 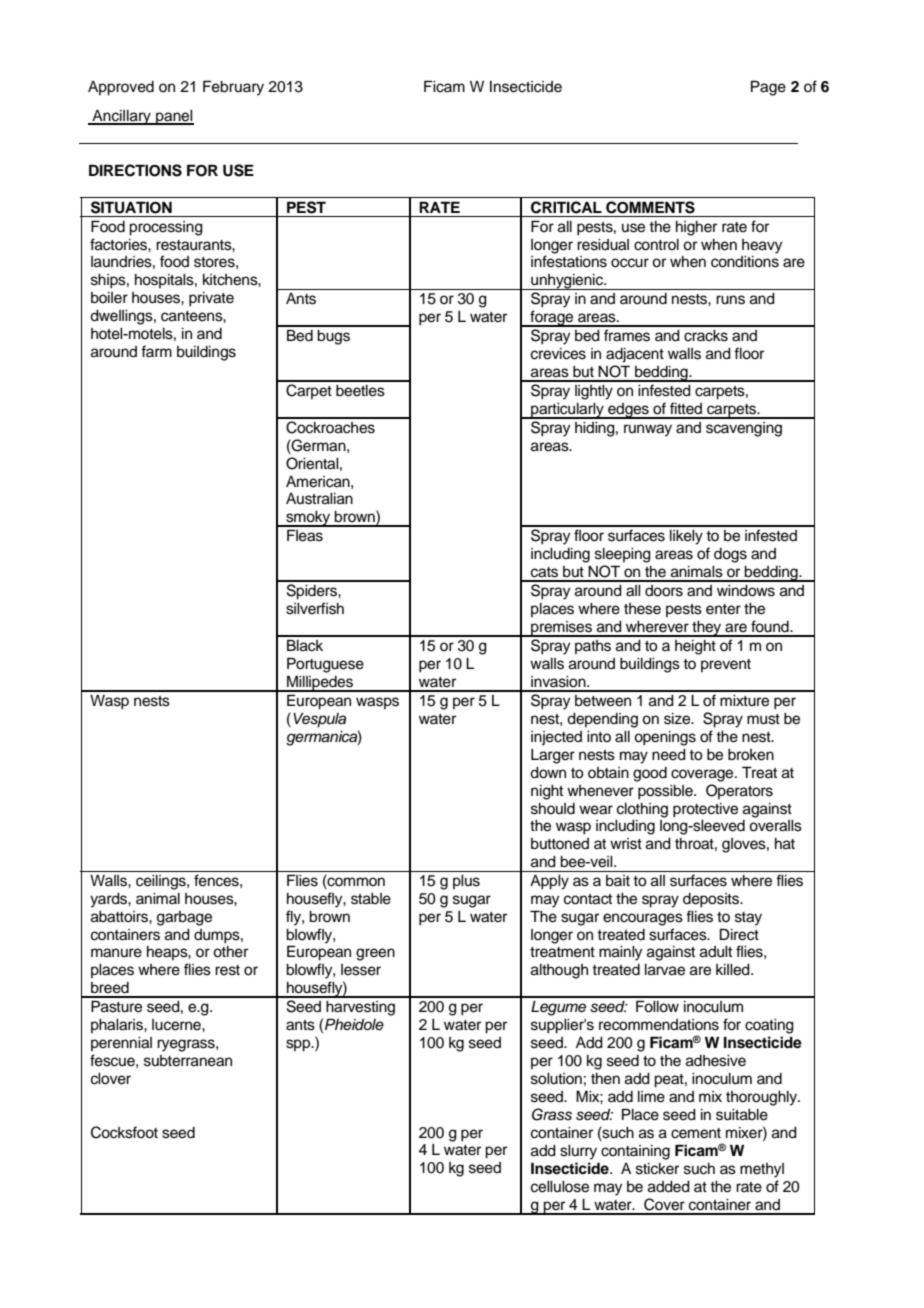 What do you see at coordinates (174, 117) in the screenshot?
I see `panel` at bounding box center [174, 117].
